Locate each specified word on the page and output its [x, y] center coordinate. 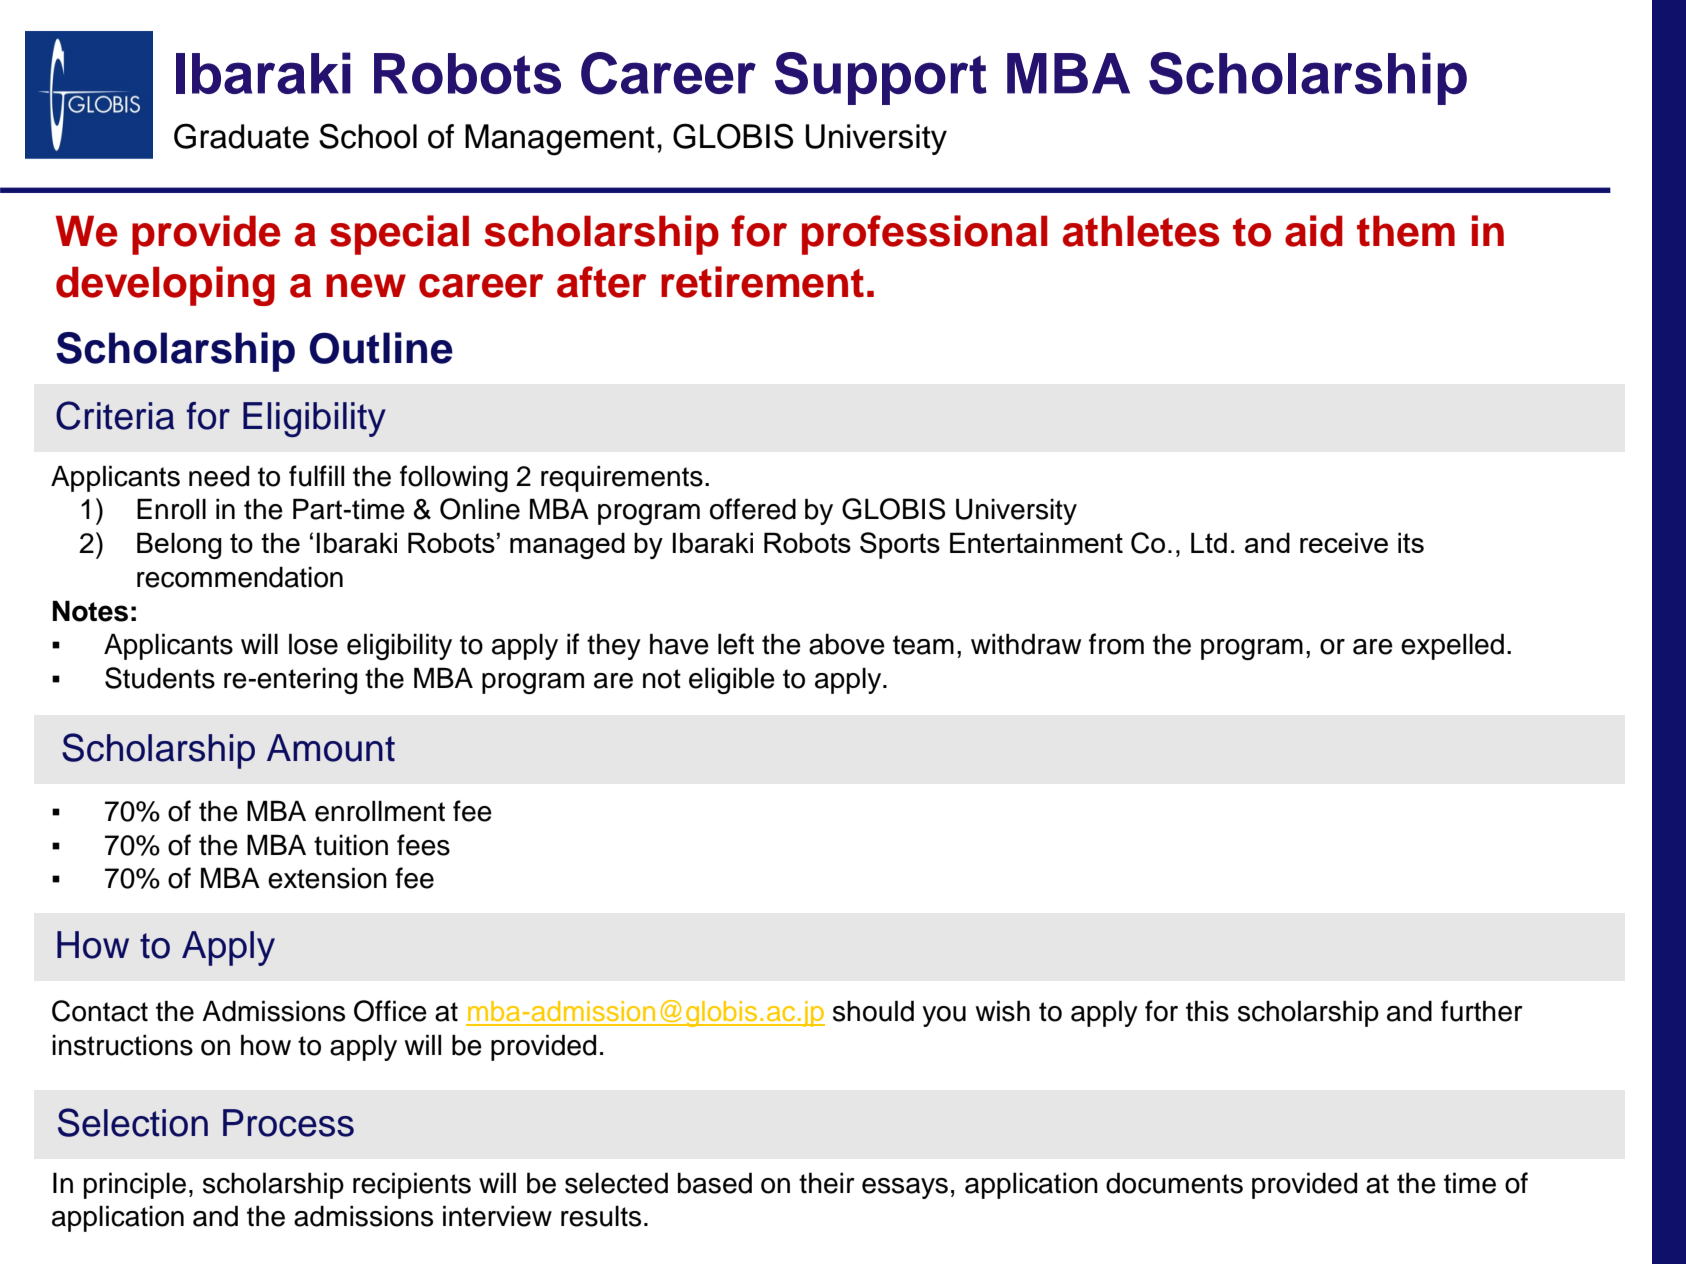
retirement [762, 282]
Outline [381, 348]
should [873, 1011]
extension [327, 878]
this [1207, 1011]
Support [881, 78]
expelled [1452, 646]
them [1406, 231]
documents [1174, 1183]
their [827, 1183]
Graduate [241, 136]
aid [1314, 231]
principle [135, 1185]
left [736, 644]
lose [313, 644]
